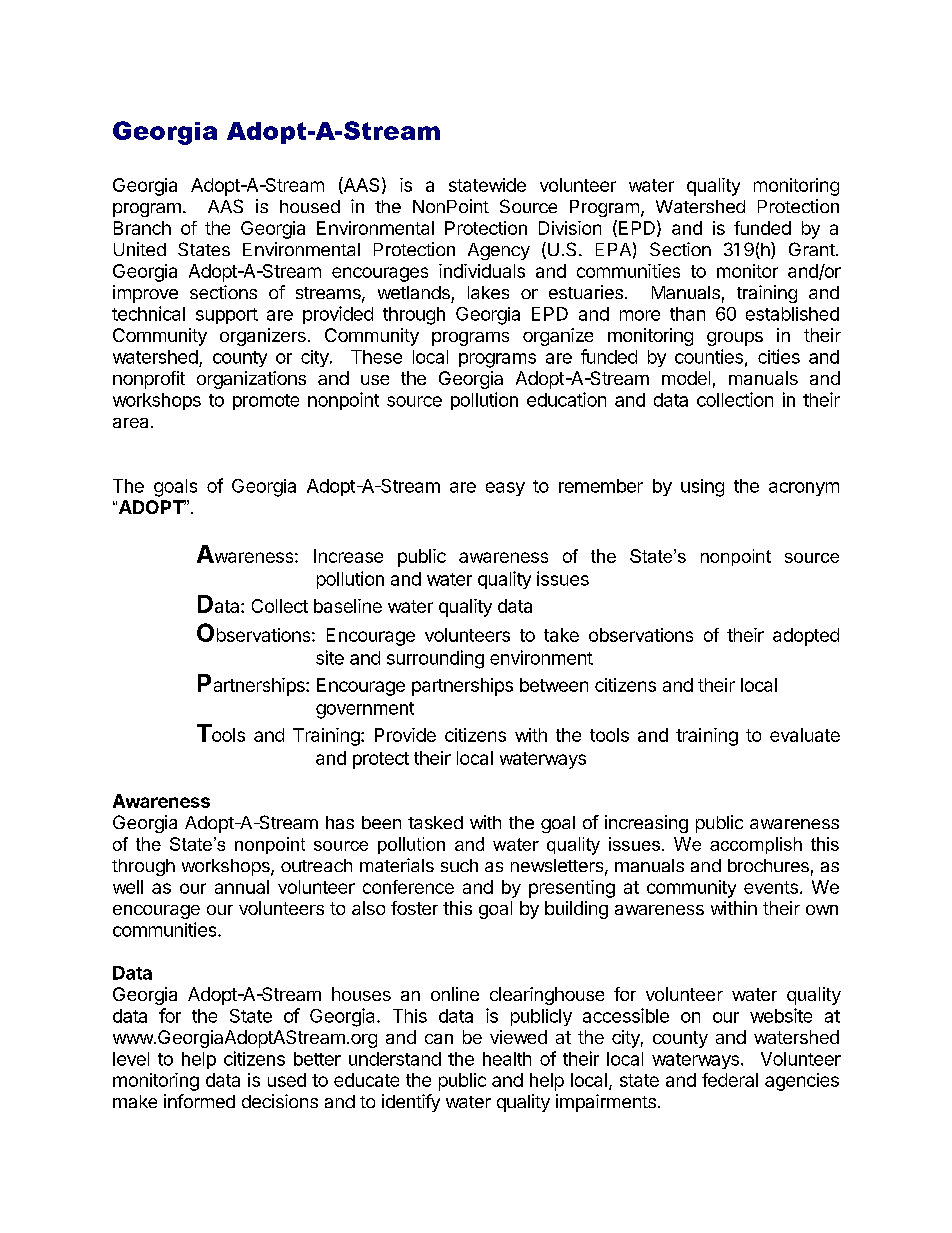  I want to click on surrounding, so click(435, 659).
